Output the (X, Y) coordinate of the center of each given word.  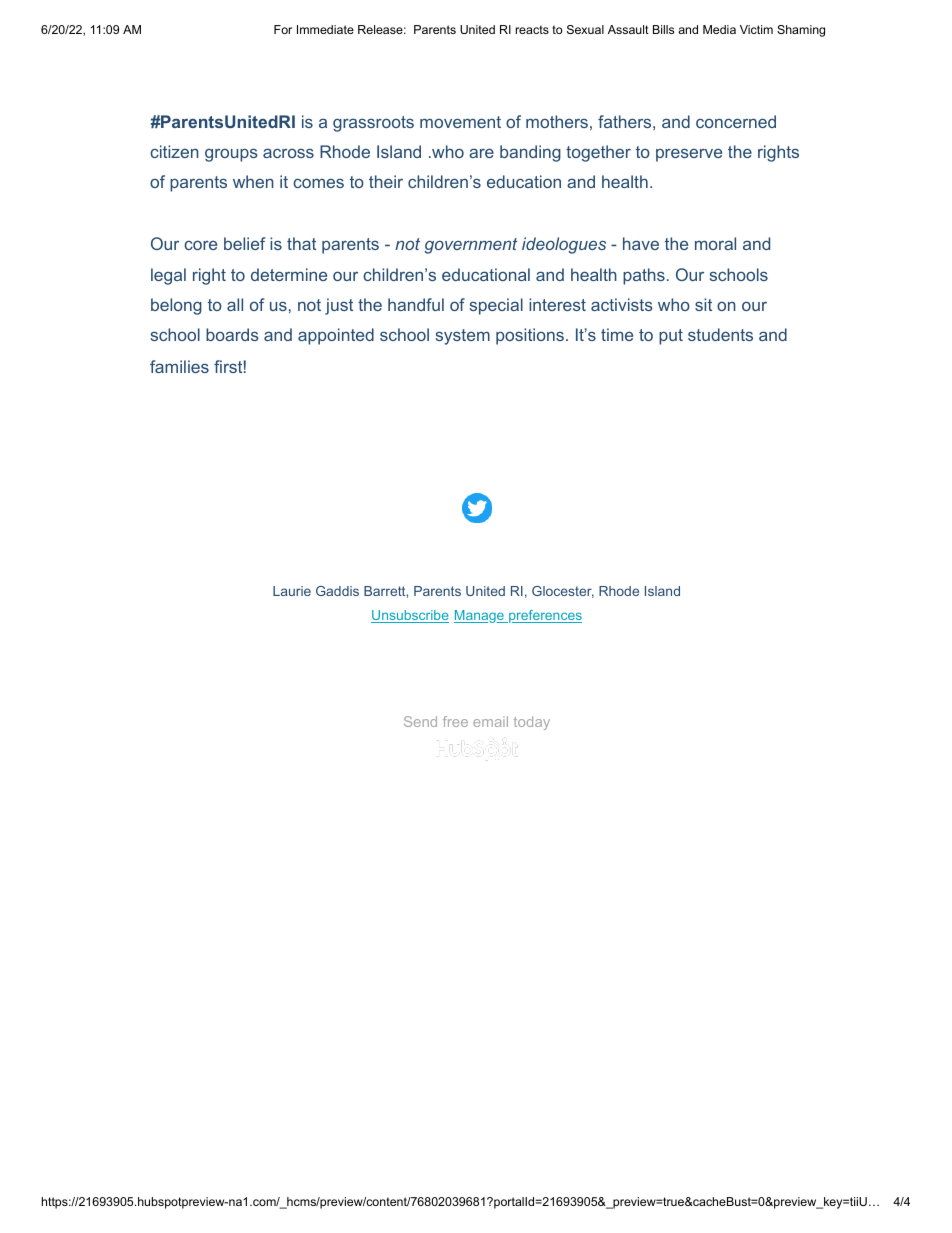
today (532, 723)
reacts (532, 29)
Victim (756, 29)
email (490, 721)
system (462, 337)
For (283, 29)
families (179, 366)
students (720, 334)
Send (420, 721)
